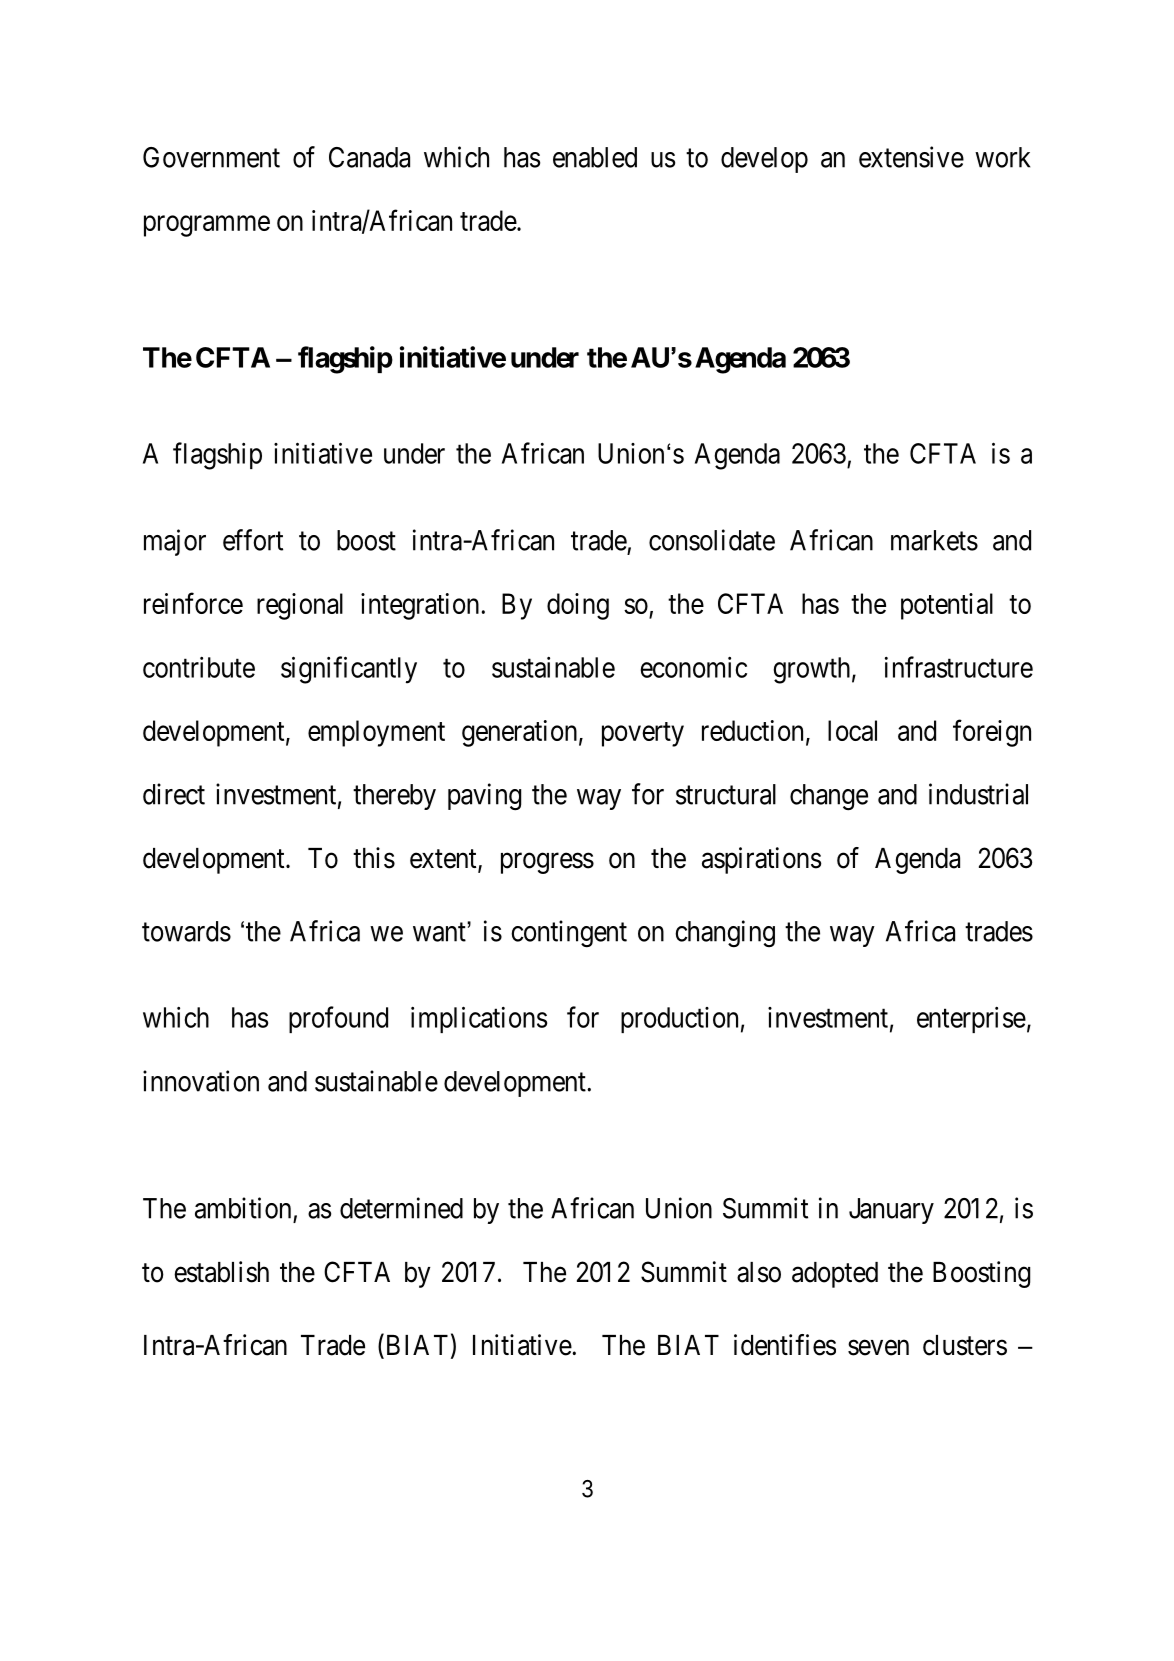 This image has height=1661, width=1174. What do you see at coordinates (878, 1348) in the image?
I see `seven` at bounding box center [878, 1348].
